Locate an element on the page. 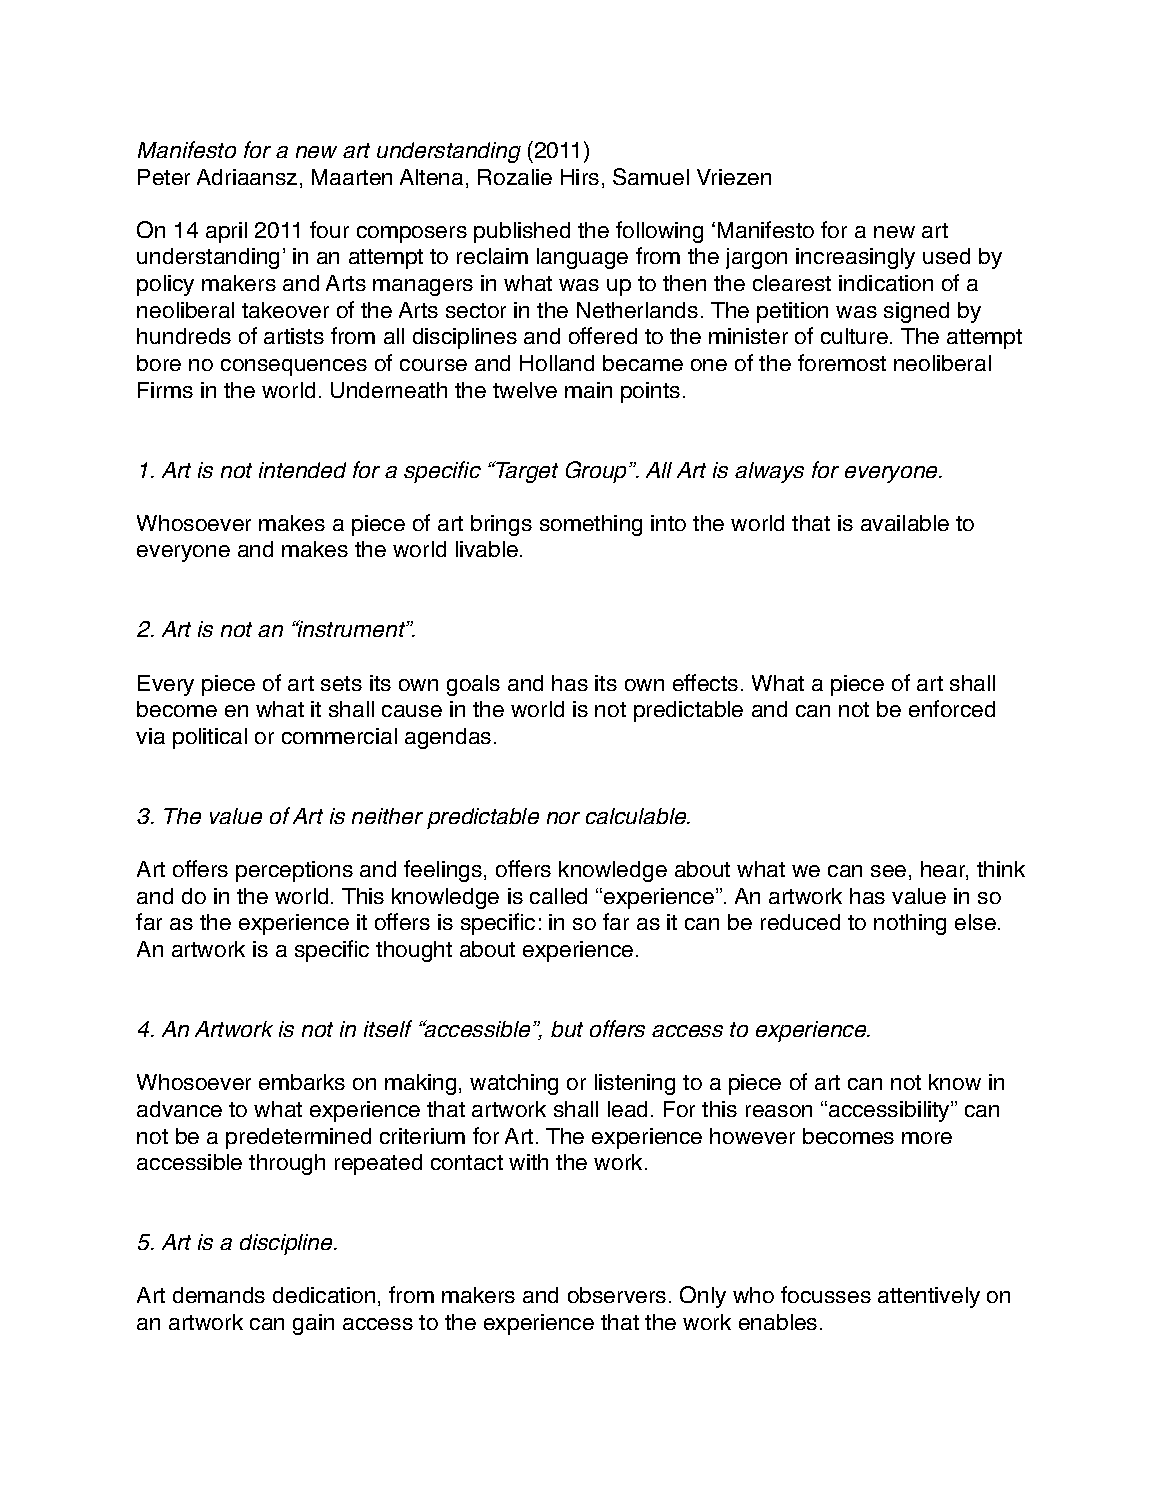 This image has width=1164, height=1507. used is located at coordinates (946, 256).
